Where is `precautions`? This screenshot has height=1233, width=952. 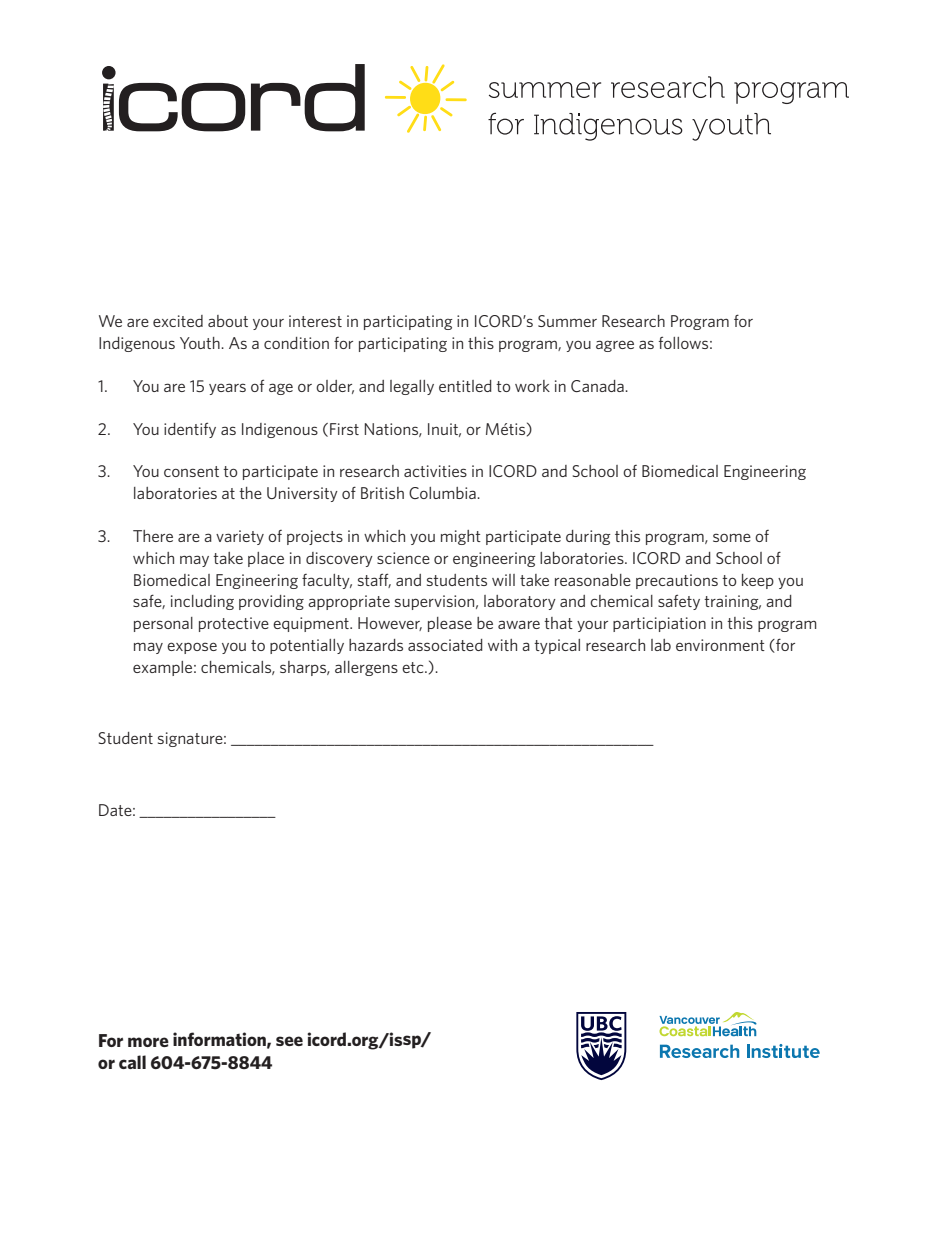 precautions is located at coordinates (677, 581).
